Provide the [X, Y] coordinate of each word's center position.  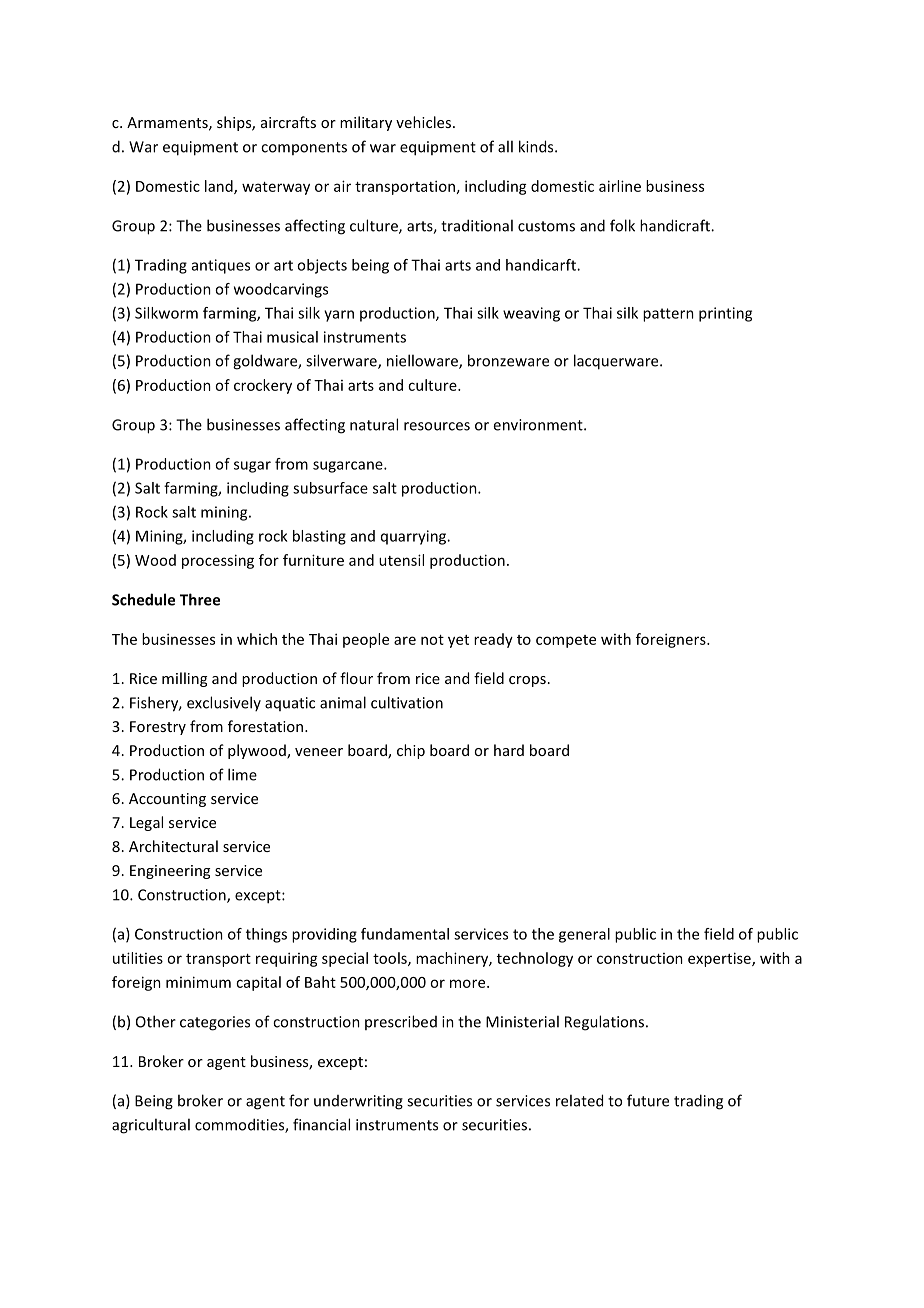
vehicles [425, 122]
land [220, 187]
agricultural [151, 1126]
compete [566, 641]
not [432, 640]
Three [200, 599]
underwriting [358, 1102]
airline [620, 186]
